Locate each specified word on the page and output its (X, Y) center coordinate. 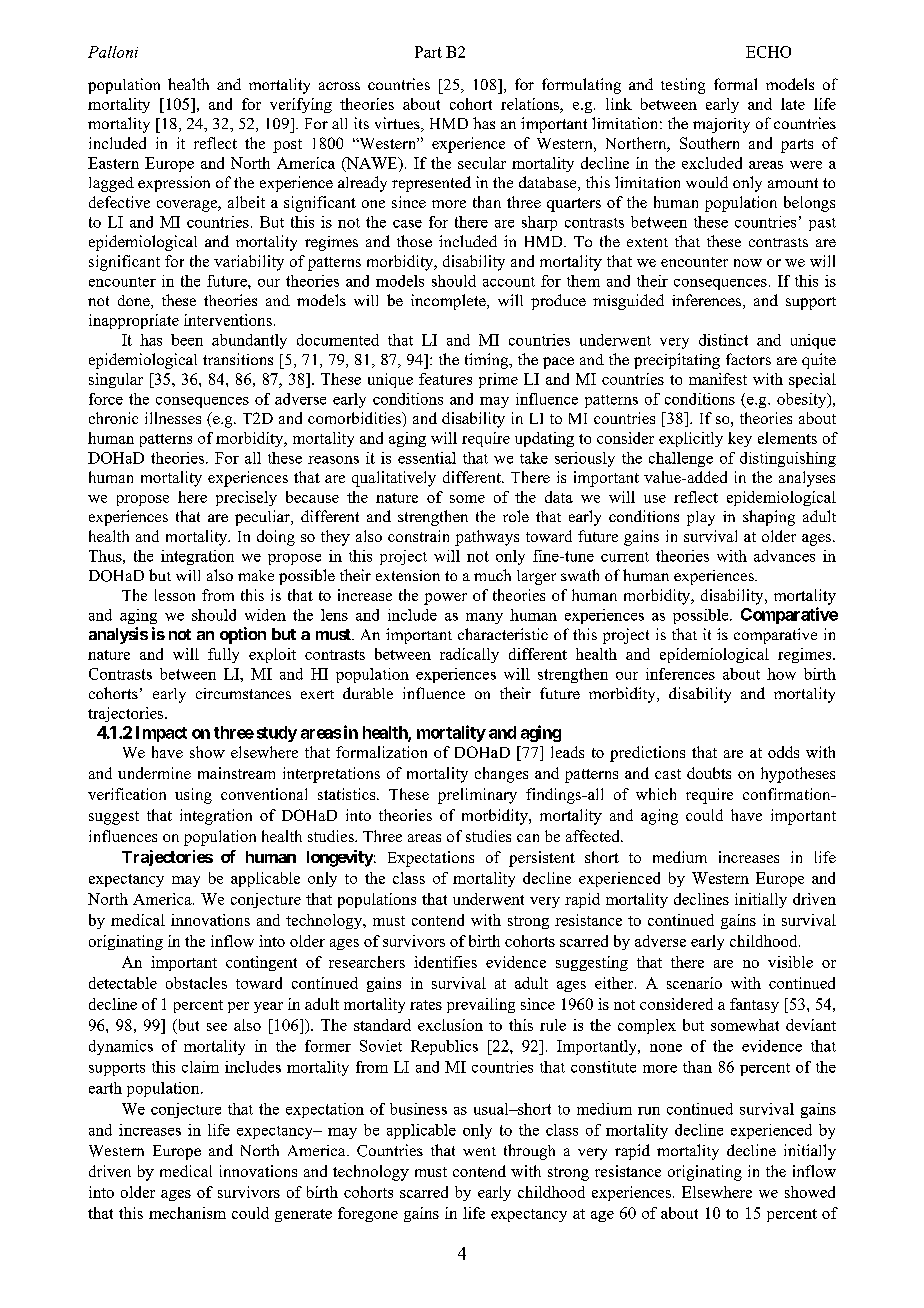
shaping (769, 518)
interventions (228, 320)
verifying (301, 105)
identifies (445, 962)
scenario (694, 983)
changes (501, 775)
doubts (709, 773)
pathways (487, 538)
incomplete (449, 302)
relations (531, 104)
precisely (246, 498)
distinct (723, 340)
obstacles (196, 983)
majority (721, 125)
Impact (161, 734)
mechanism (187, 1213)
